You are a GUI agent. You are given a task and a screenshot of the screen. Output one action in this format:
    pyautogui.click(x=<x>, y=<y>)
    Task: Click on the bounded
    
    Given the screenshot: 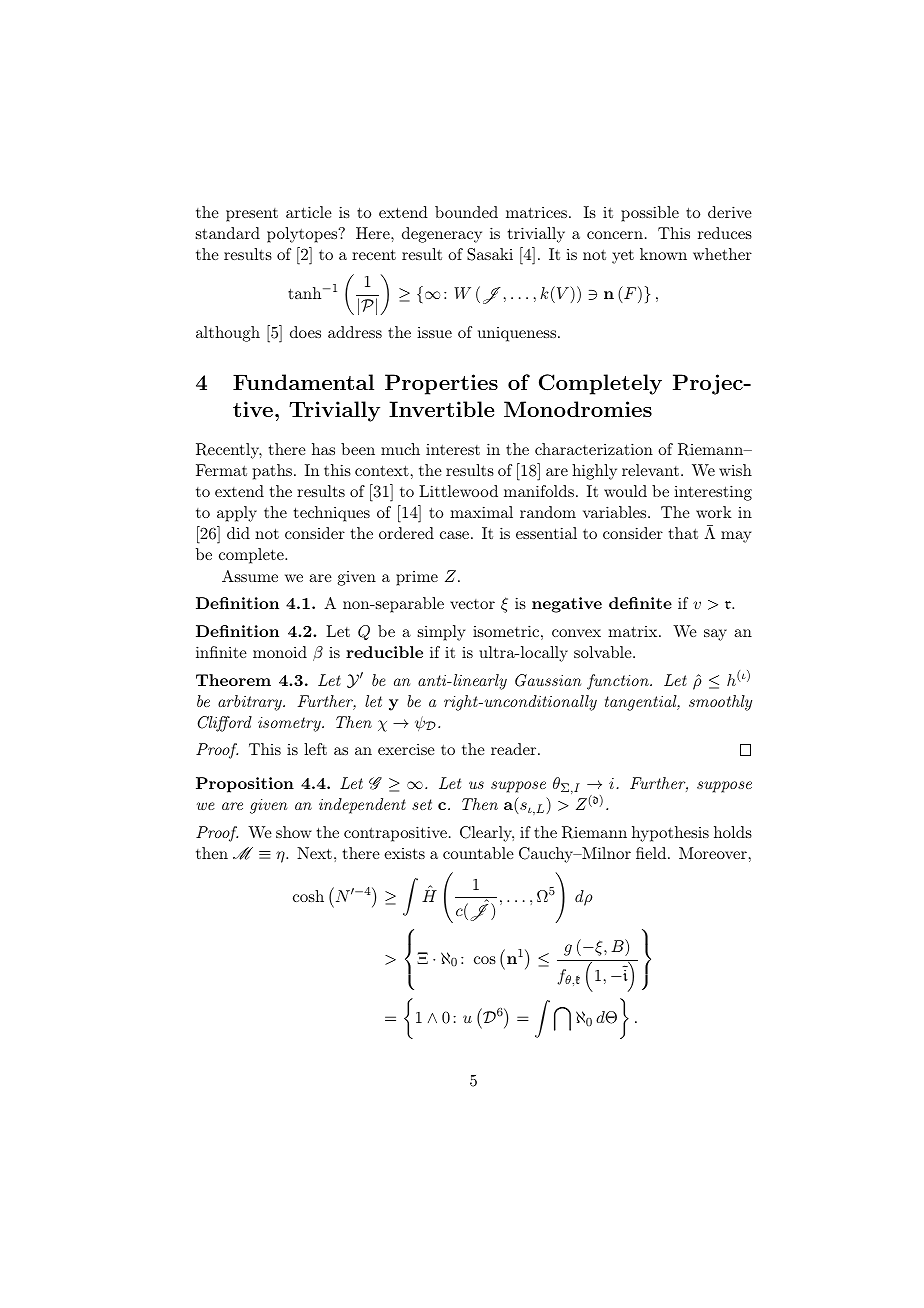 What is the action you would take?
    pyautogui.click(x=466, y=212)
